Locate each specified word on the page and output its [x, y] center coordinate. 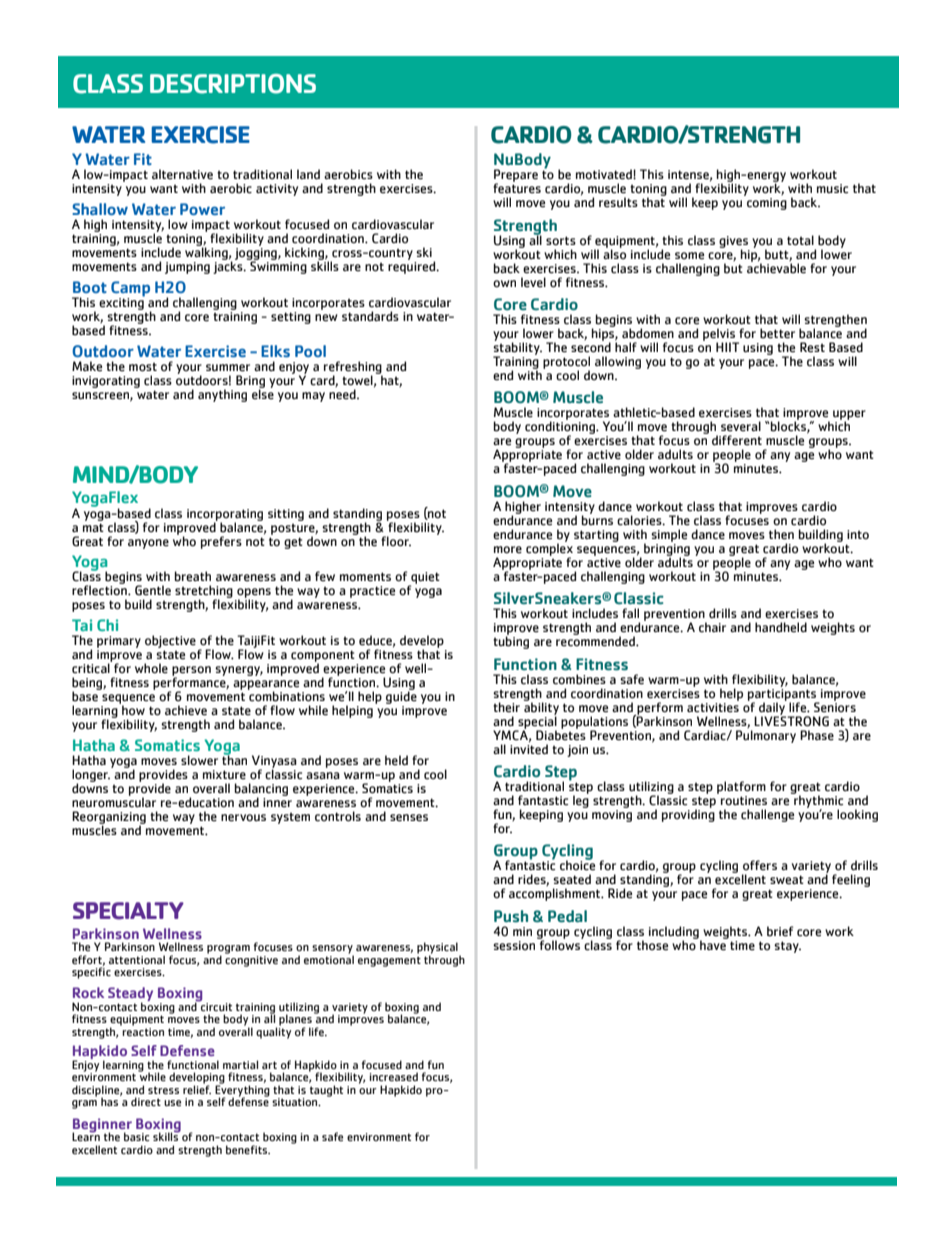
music [832, 189]
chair [712, 627]
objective [170, 643]
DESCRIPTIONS [233, 84]
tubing [511, 641]
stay [787, 947]
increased [394, 1076]
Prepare [516, 177]
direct [146, 1101]
